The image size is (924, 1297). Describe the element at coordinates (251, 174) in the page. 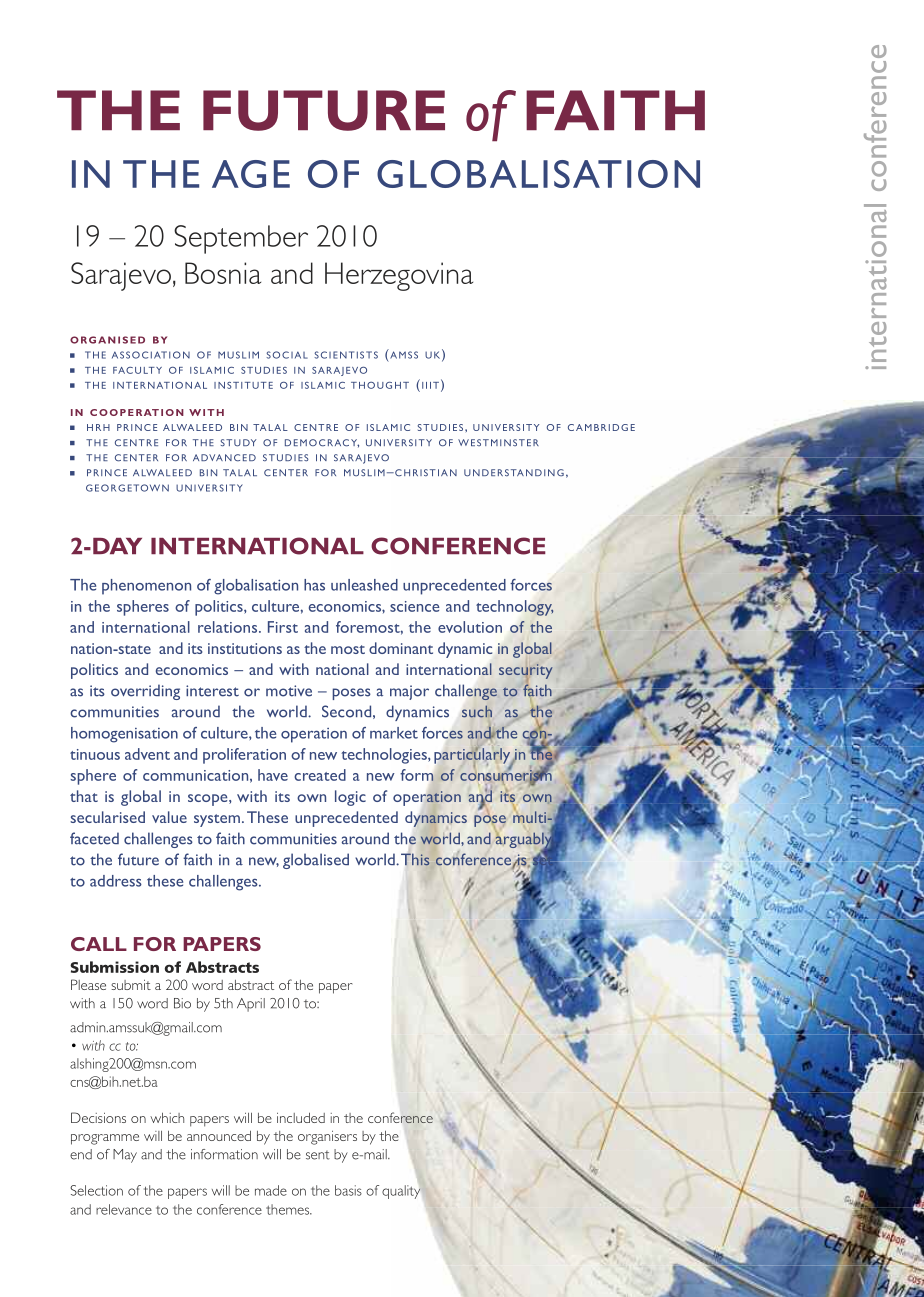

I see `Age` at that location.
